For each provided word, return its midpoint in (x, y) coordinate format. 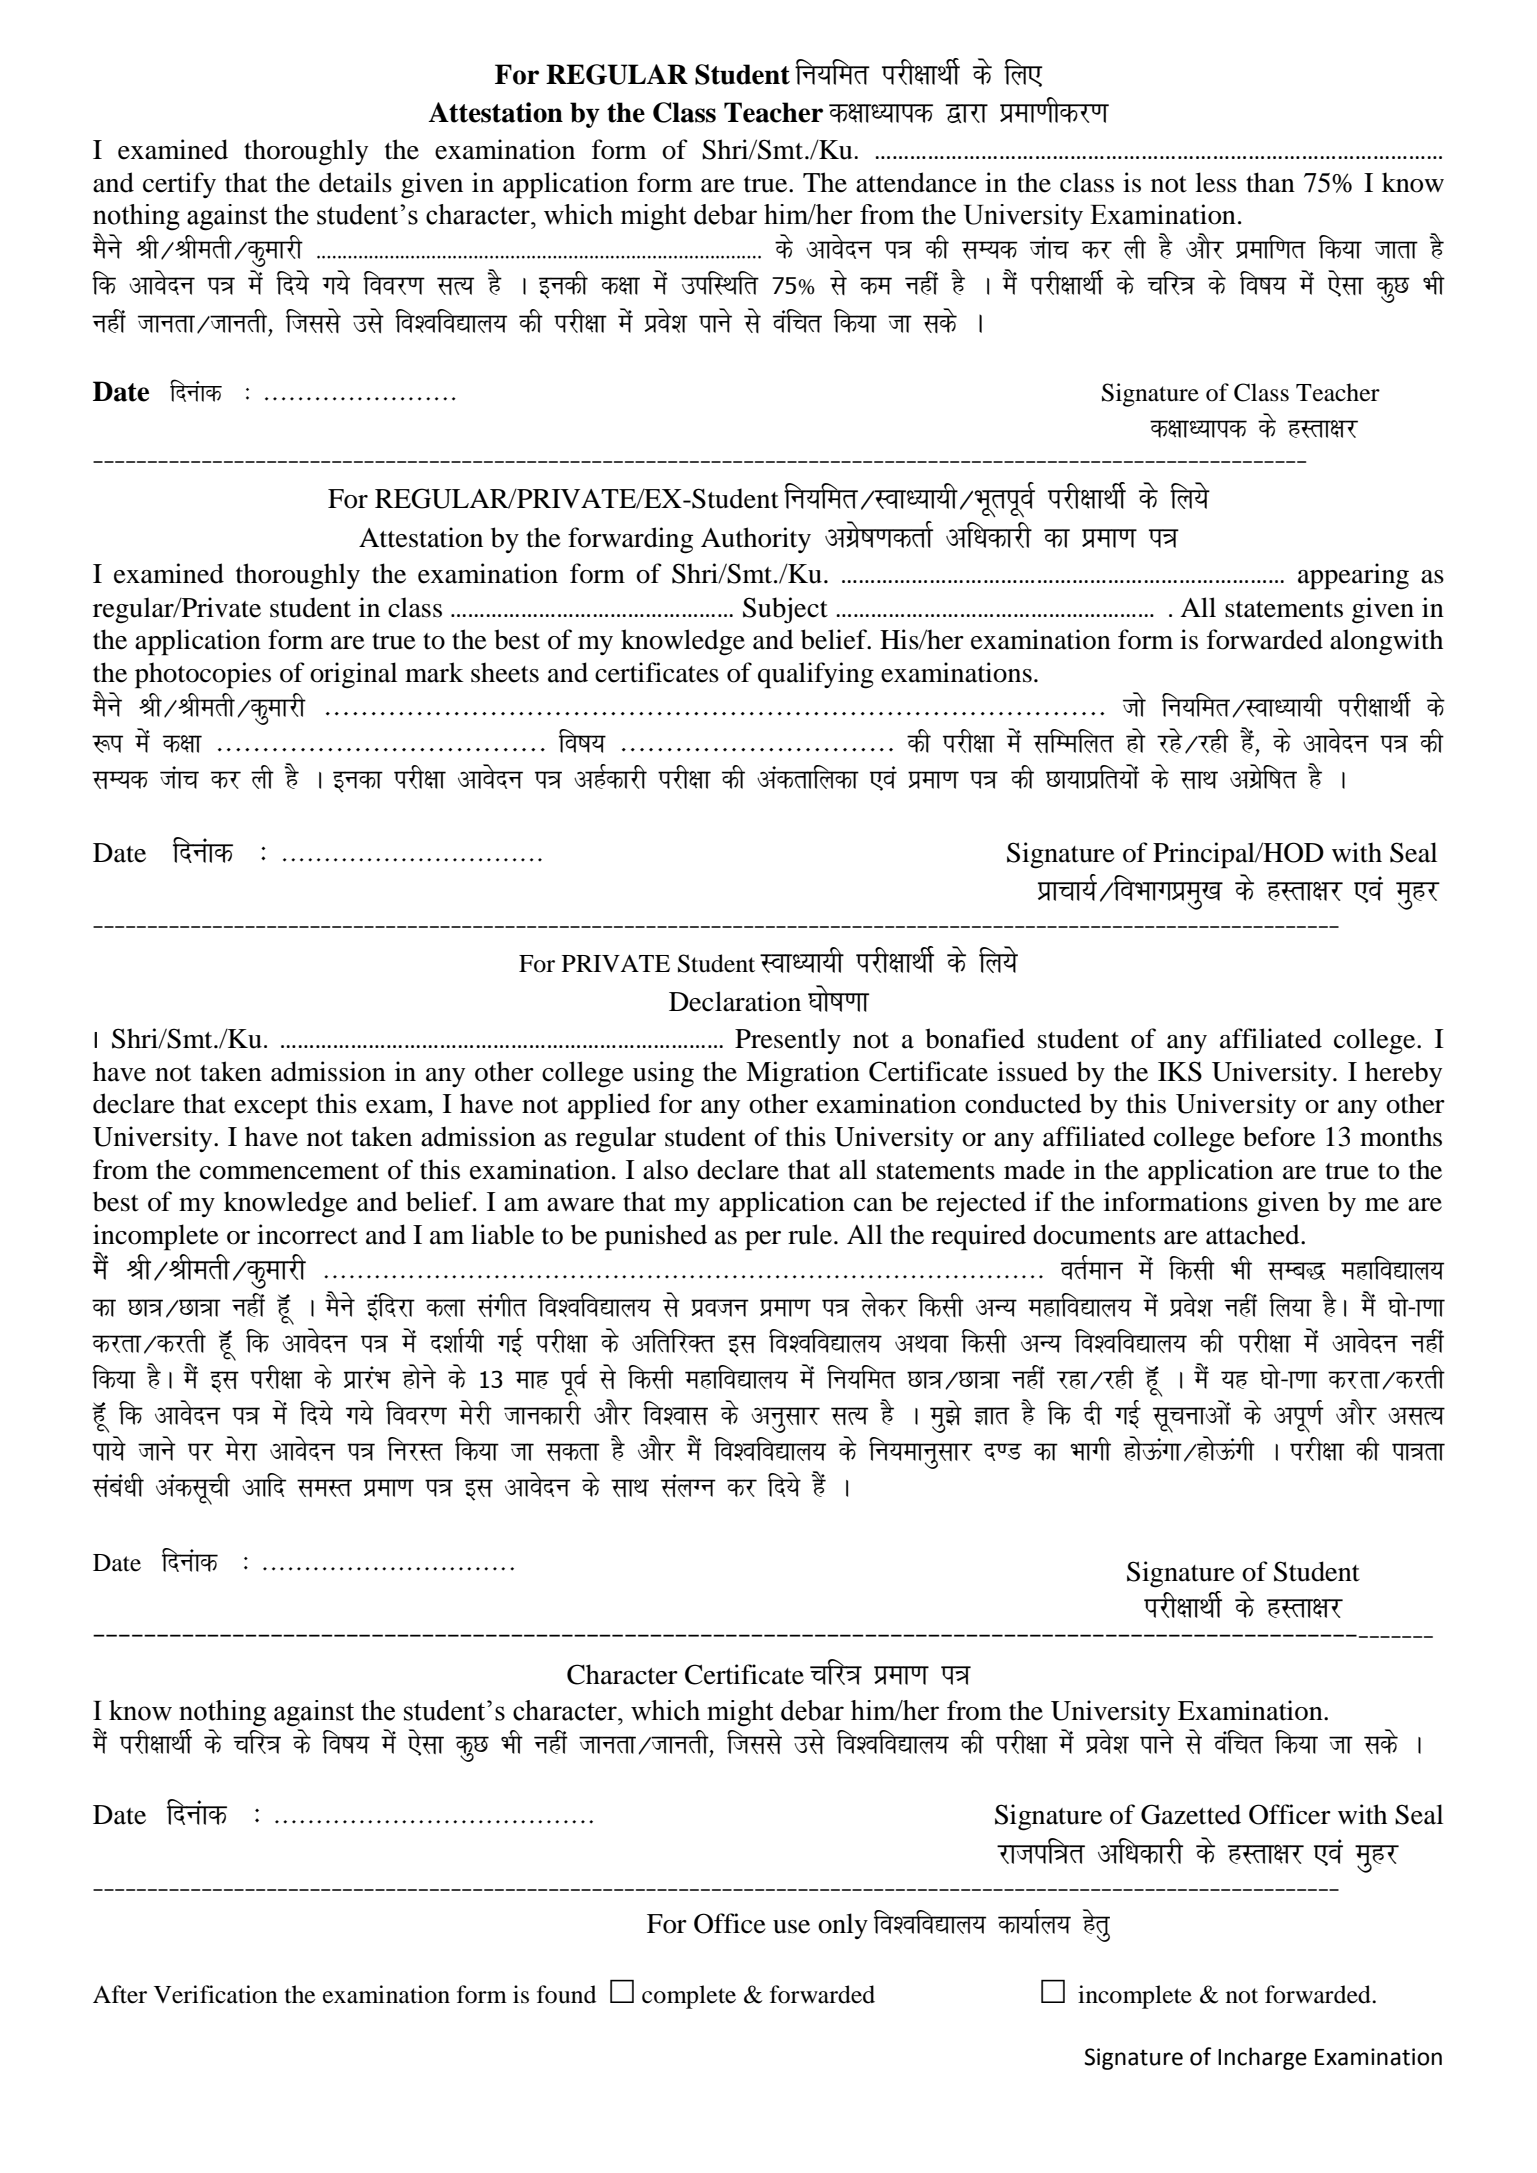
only (843, 1926)
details (355, 182)
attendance (916, 182)
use (791, 1927)
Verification (216, 1994)
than (1270, 182)
